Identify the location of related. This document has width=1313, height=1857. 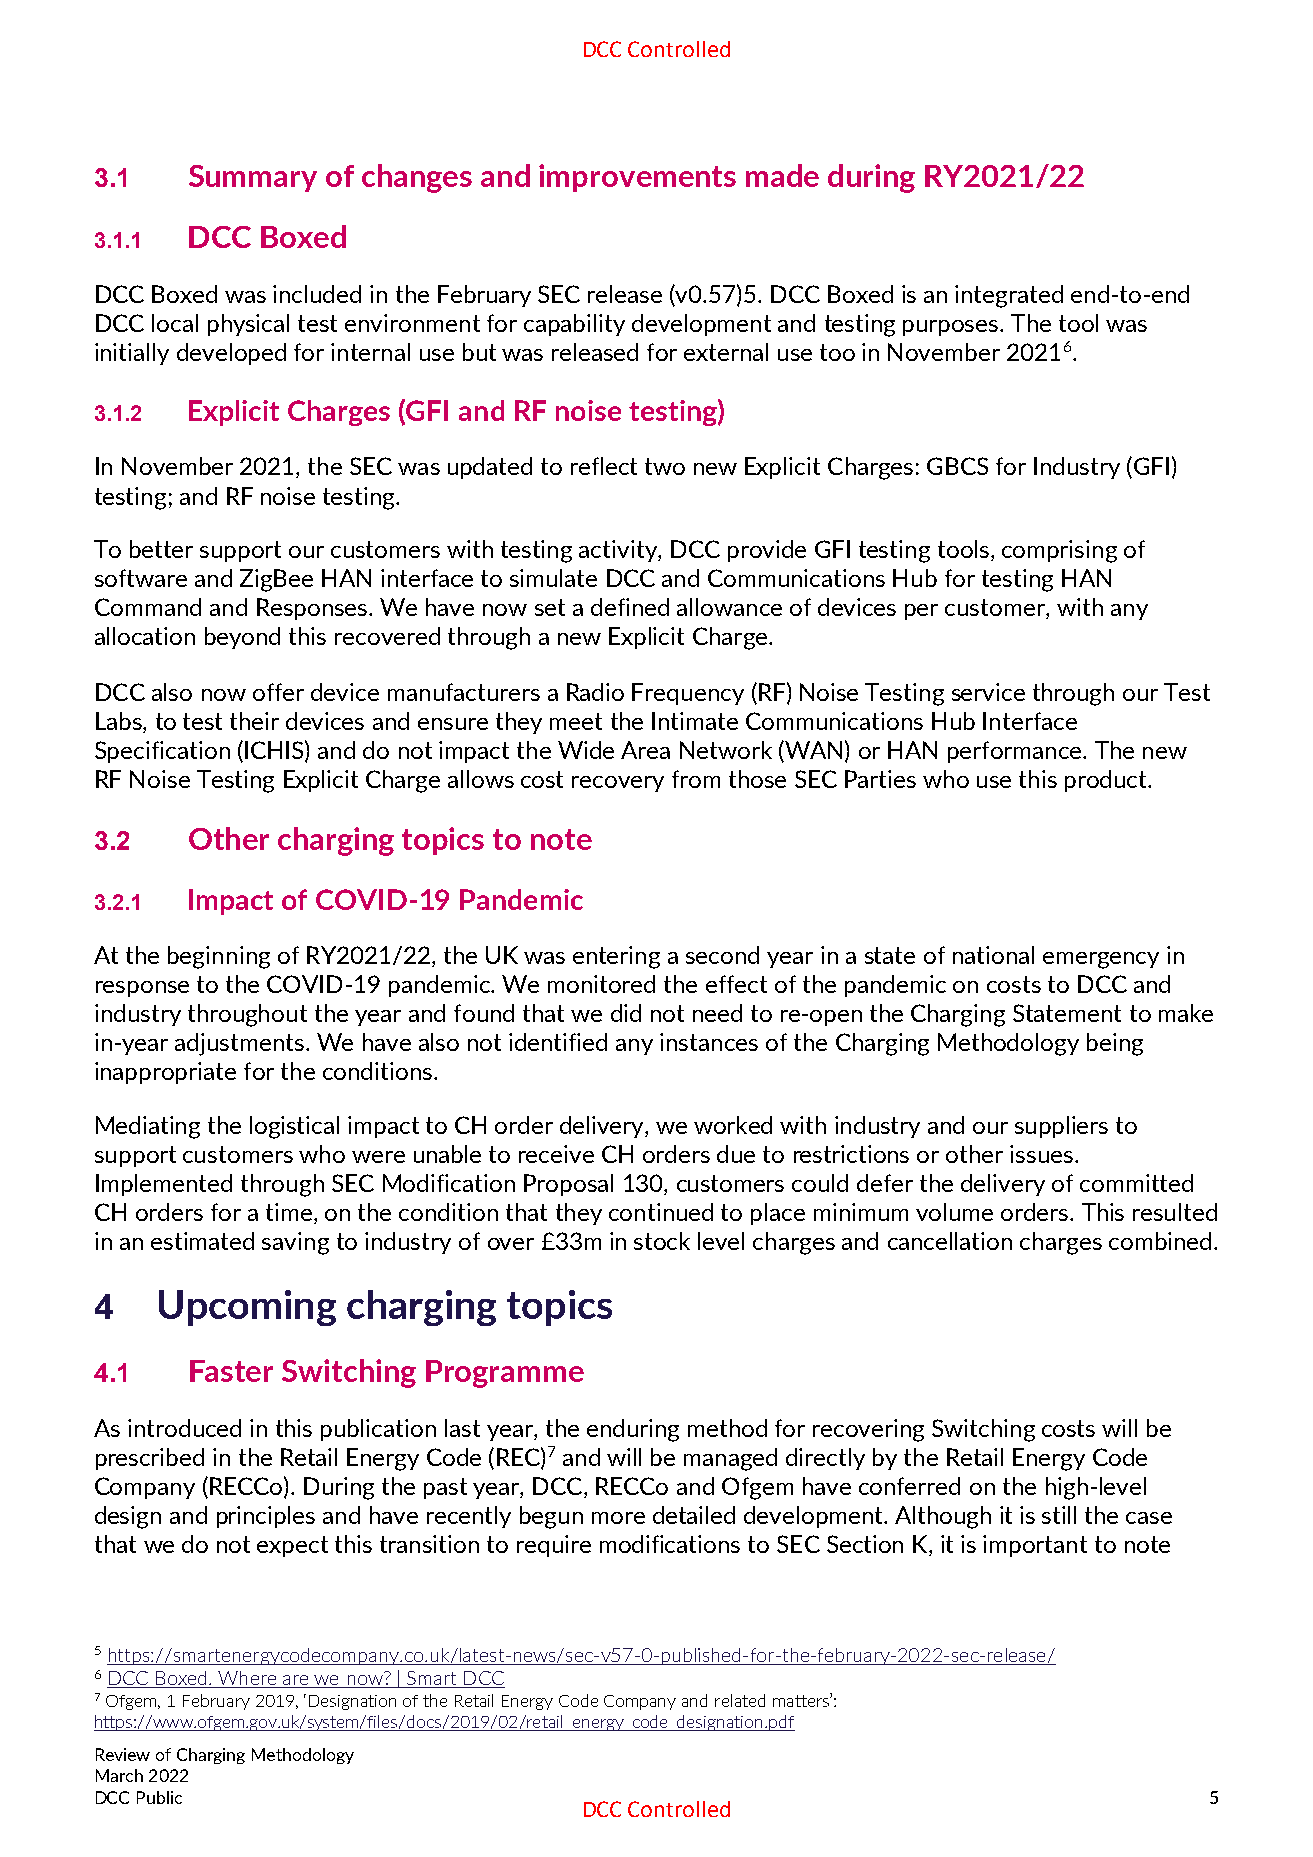
(740, 1700).
